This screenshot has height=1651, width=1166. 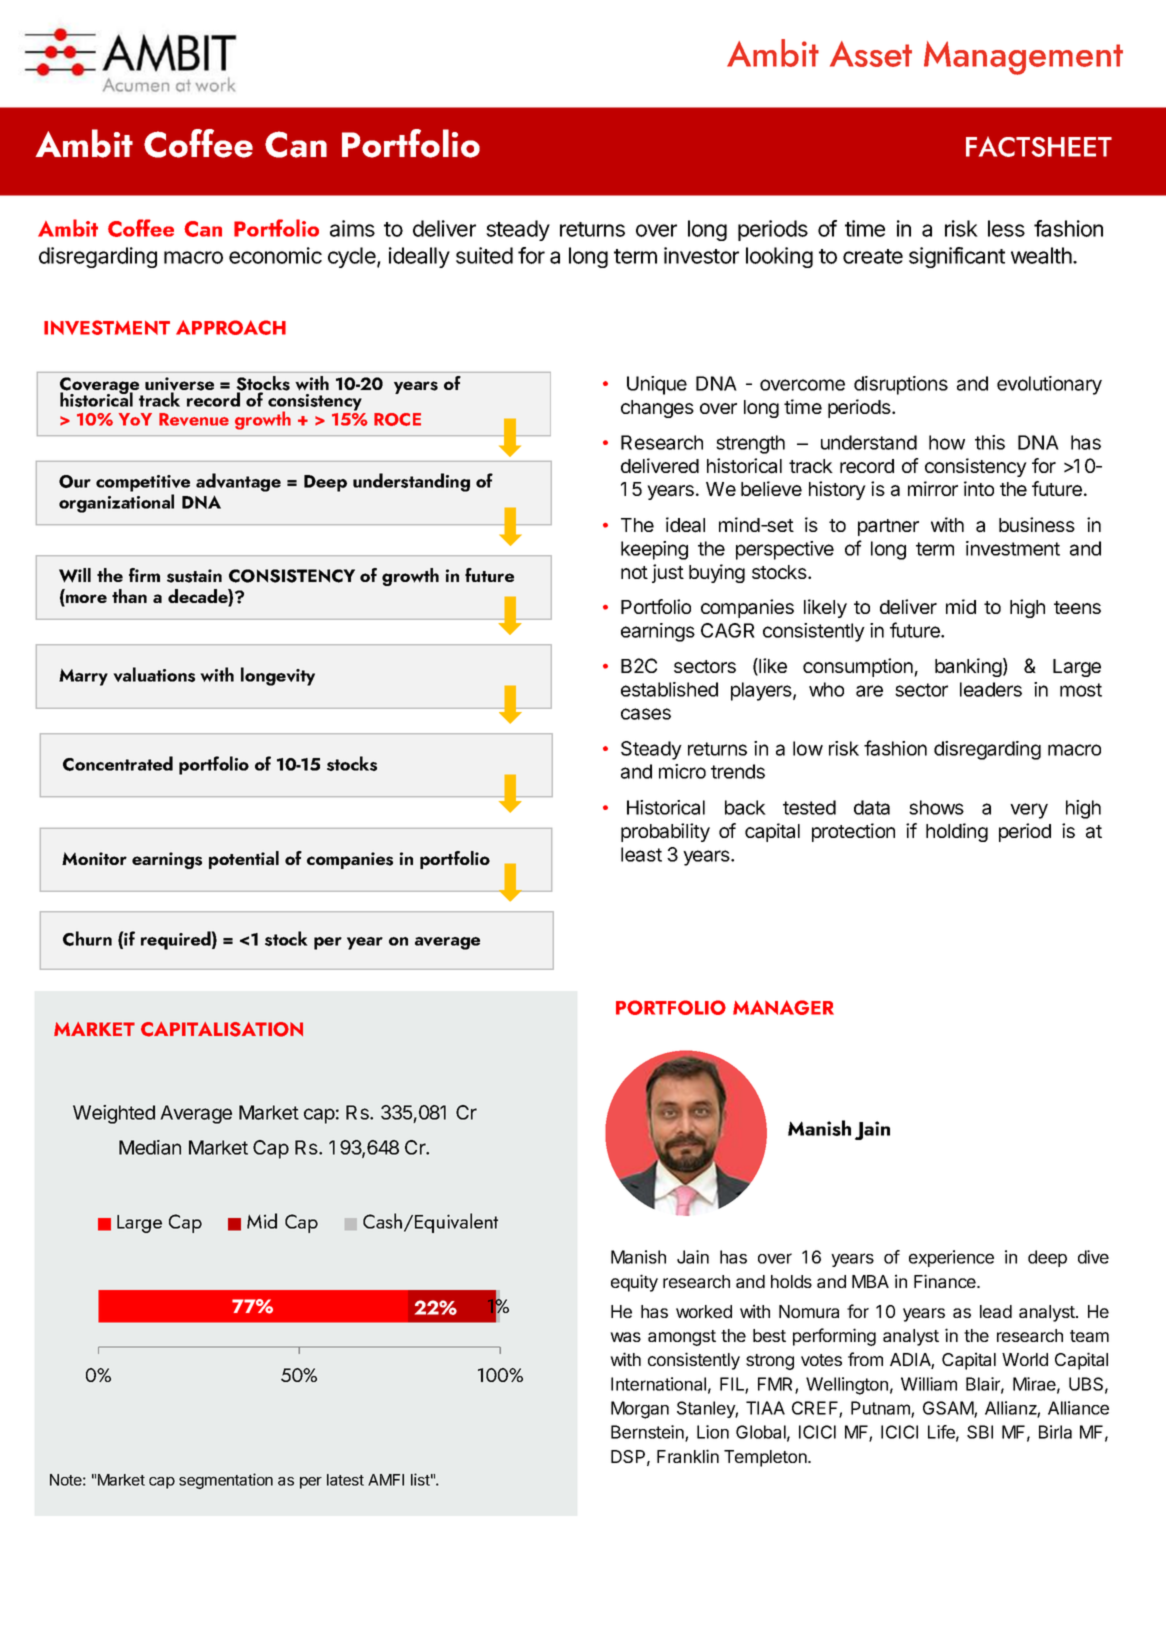 I want to click on shows, so click(x=936, y=807).
